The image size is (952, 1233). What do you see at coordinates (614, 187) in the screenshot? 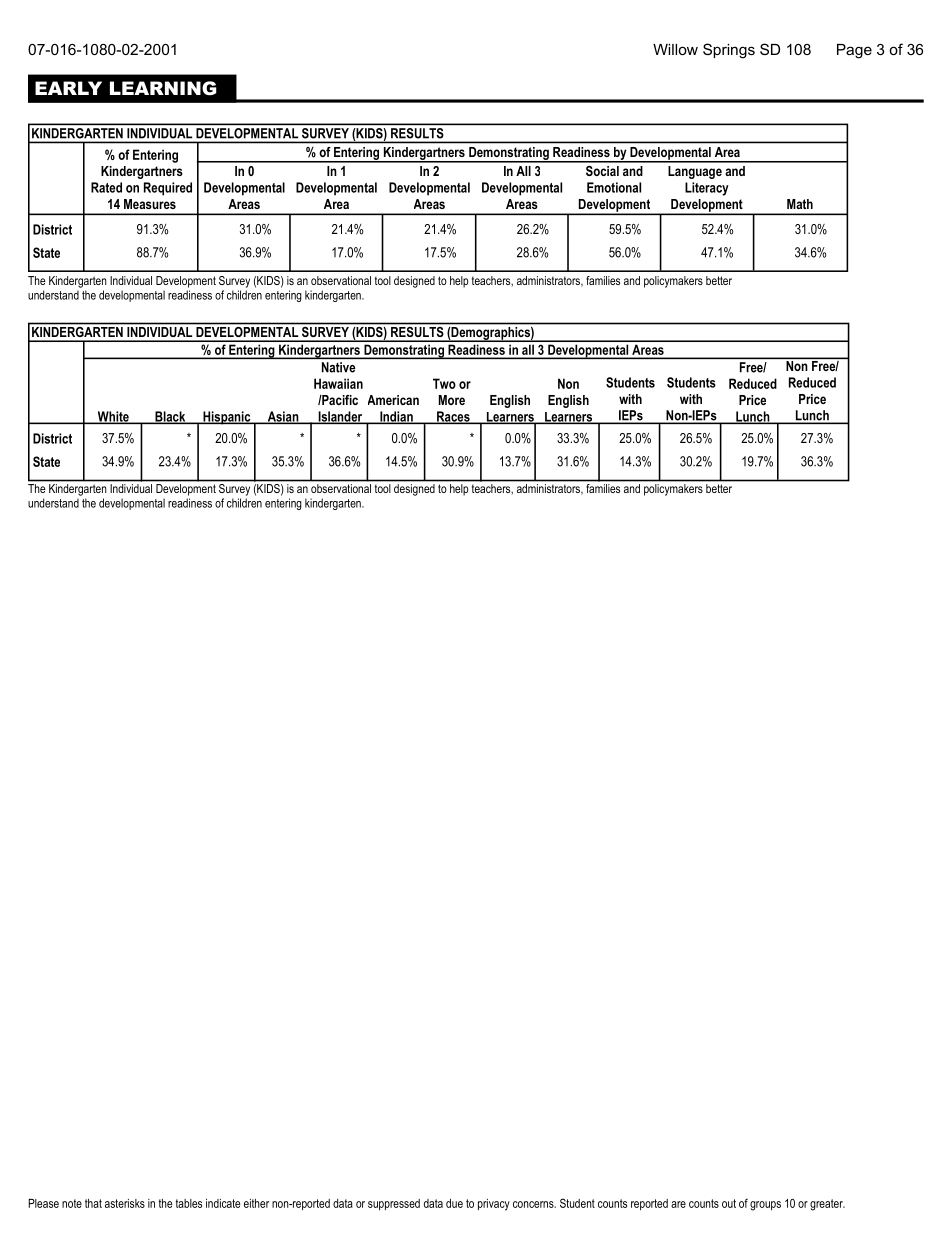
I see `Emotional` at bounding box center [614, 187].
